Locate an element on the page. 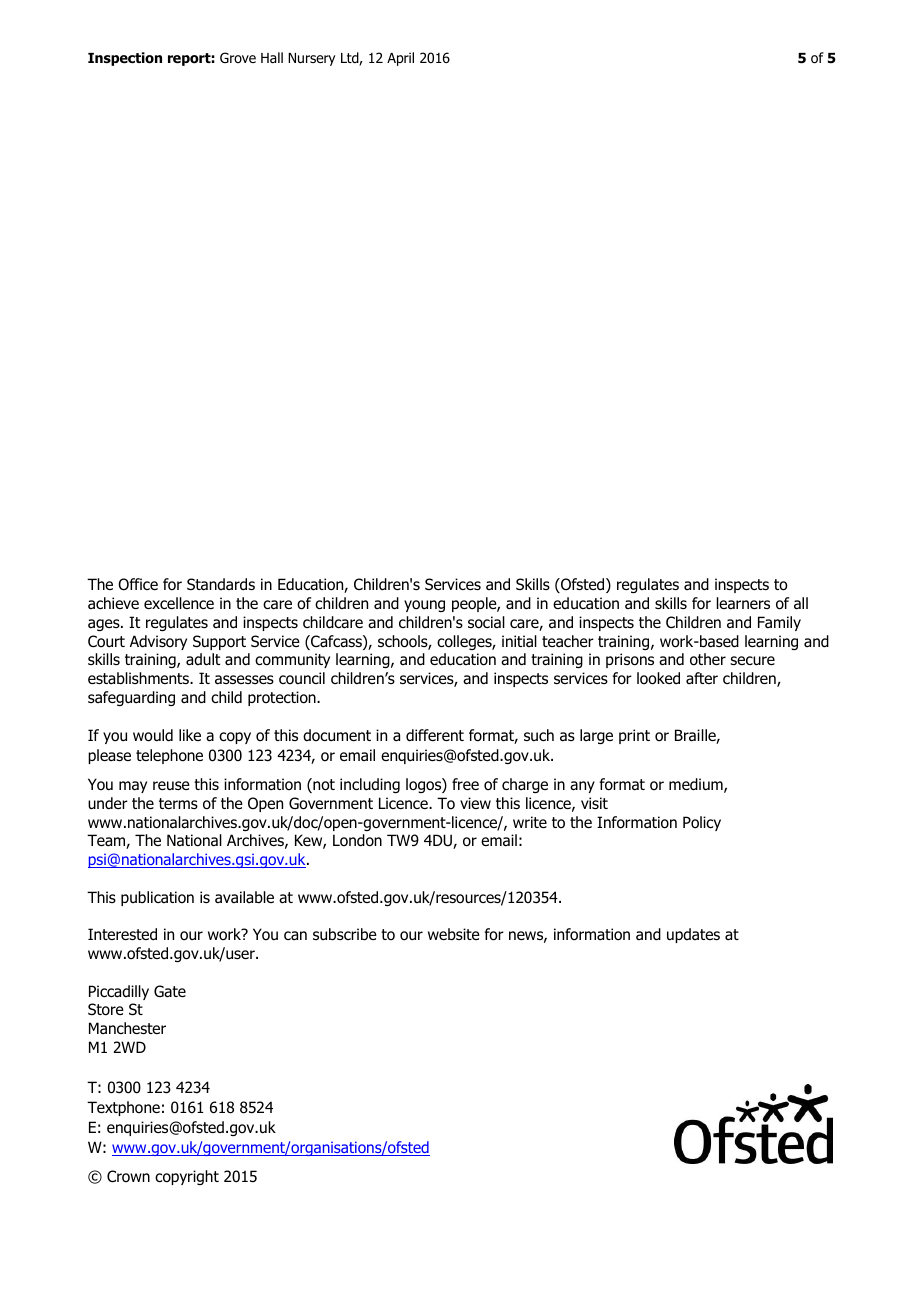 Image resolution: width=924 pixels, height=1308 pixels. website is located at coordinates (454, 934).
